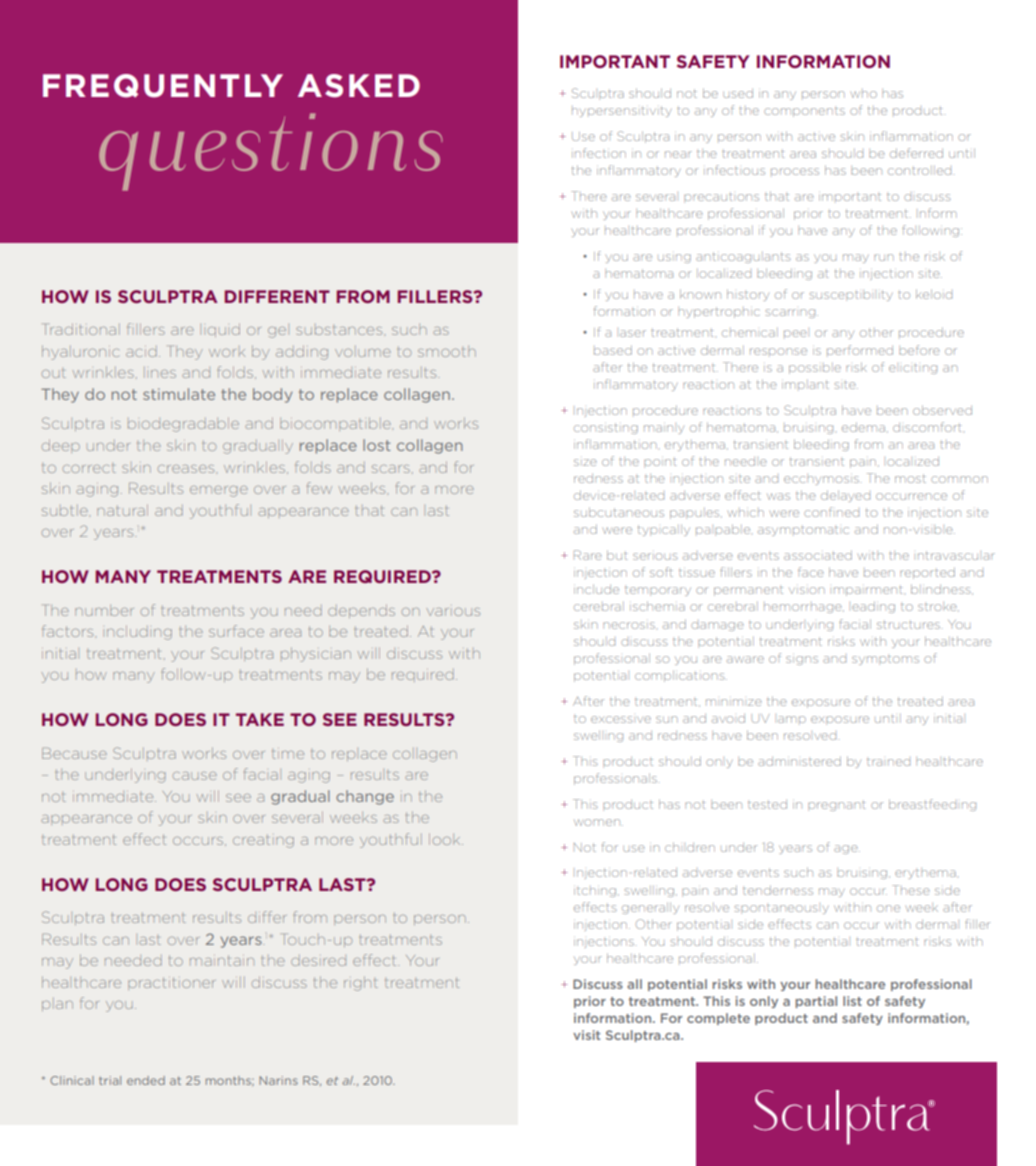  I want to click on smooth, so click(447, 351).
